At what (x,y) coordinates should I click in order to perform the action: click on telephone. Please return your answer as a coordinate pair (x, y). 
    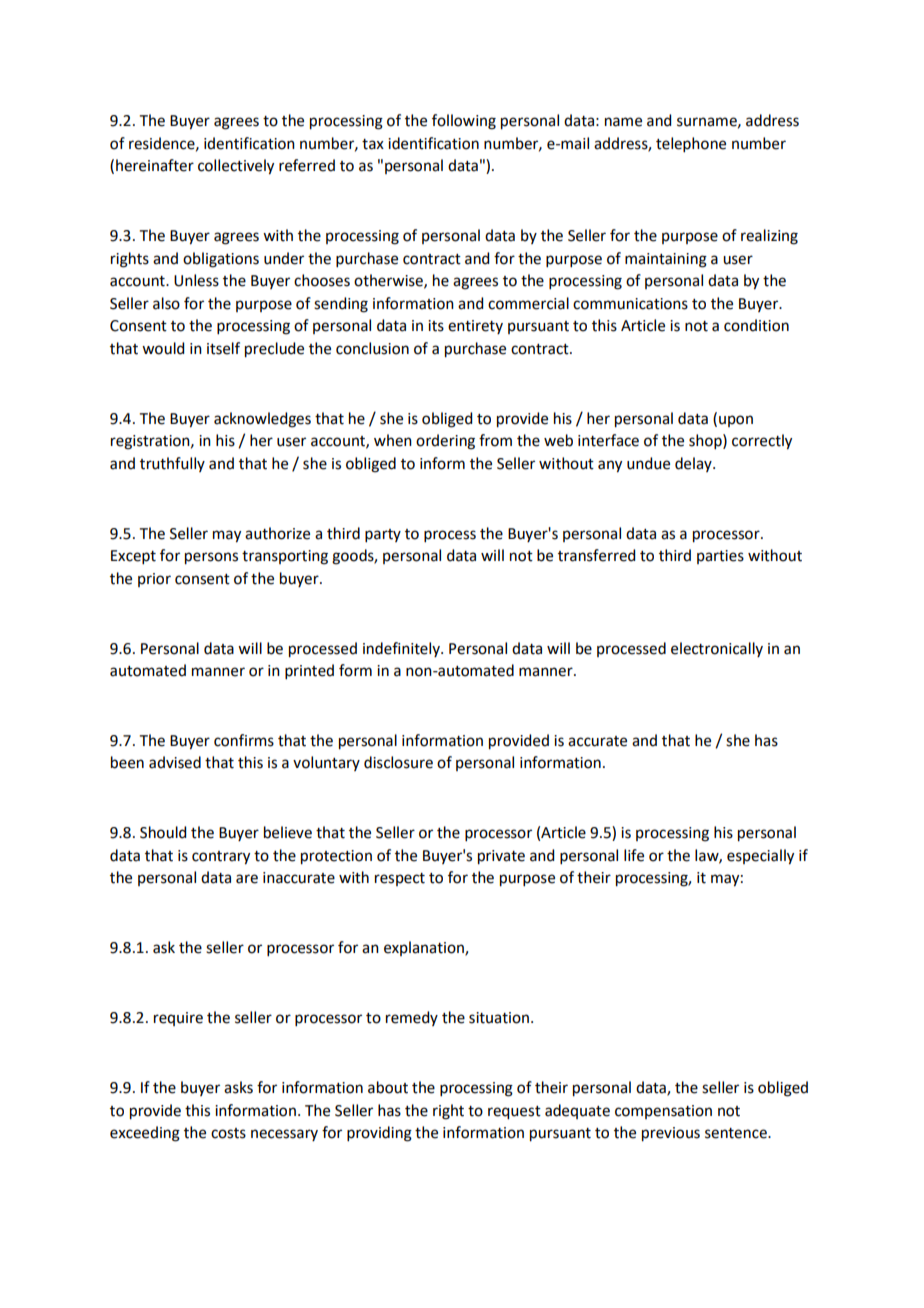
    Looking at the image, I should click on (691, 144).
